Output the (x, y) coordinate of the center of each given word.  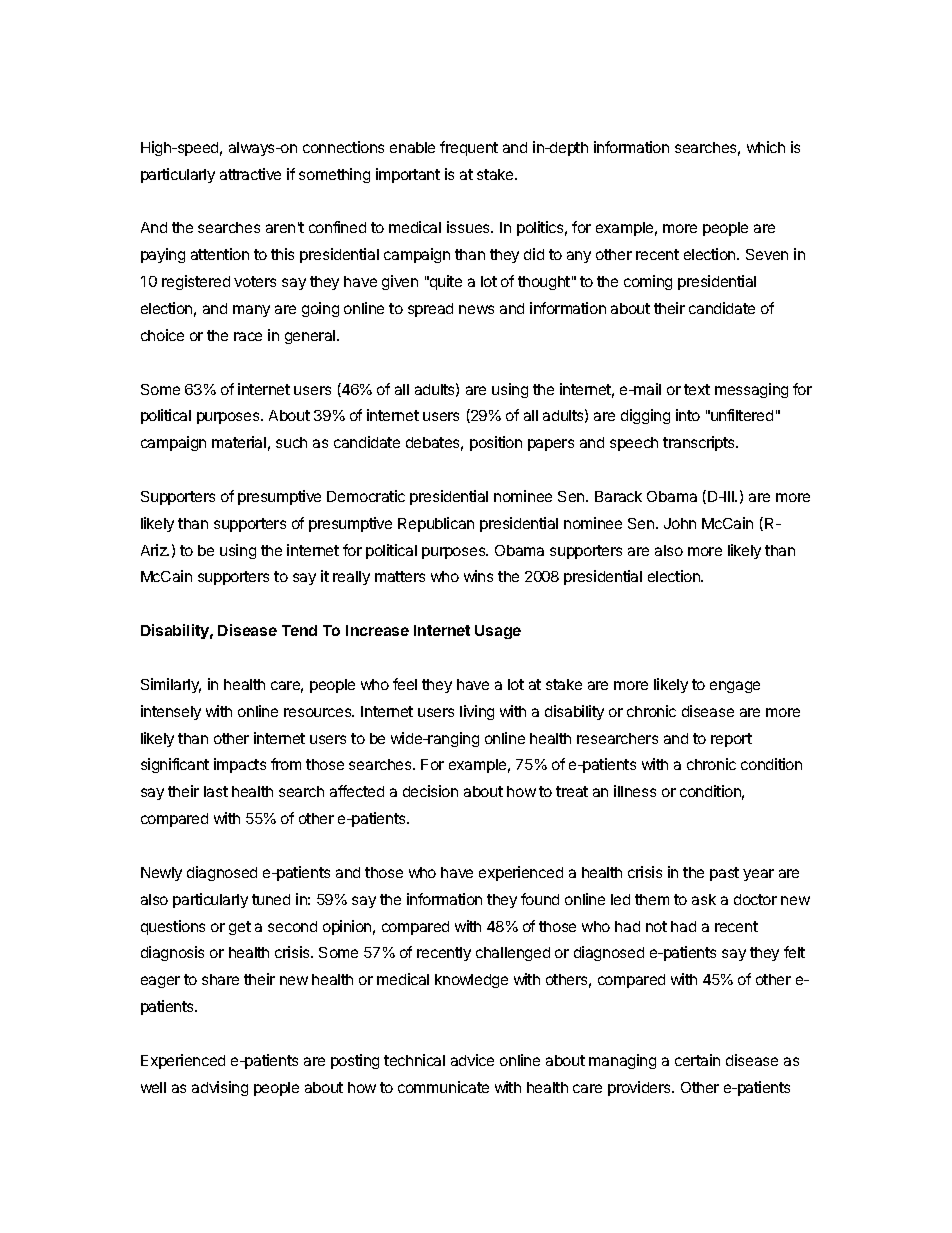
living (477, 712)
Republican (436, 524)
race (248, 336)
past (724, 874)
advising (220, 1088)
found (540, 899)
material (239, 442)
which (766, 147)
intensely (171, 712)
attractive (250, 174)
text (697, 389)
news (476, 309)
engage (735, 687)
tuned (271, 899)
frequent (469, 148)
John (680, 523)
